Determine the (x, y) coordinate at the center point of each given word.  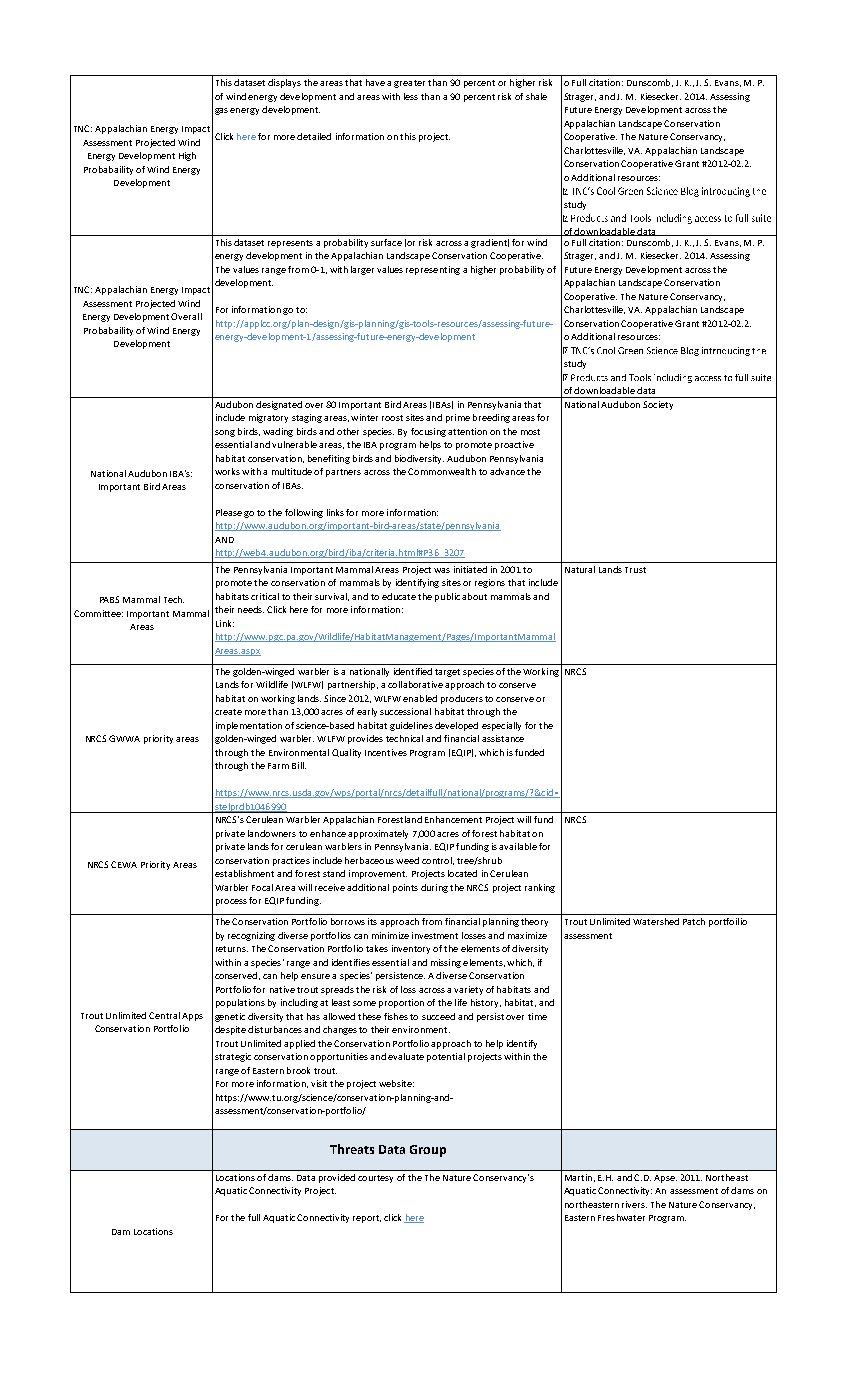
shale (536, 96)
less (411, 96)
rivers (634, 1204)
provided (337, 1178)
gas (221, 111)
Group (428, 1151)
